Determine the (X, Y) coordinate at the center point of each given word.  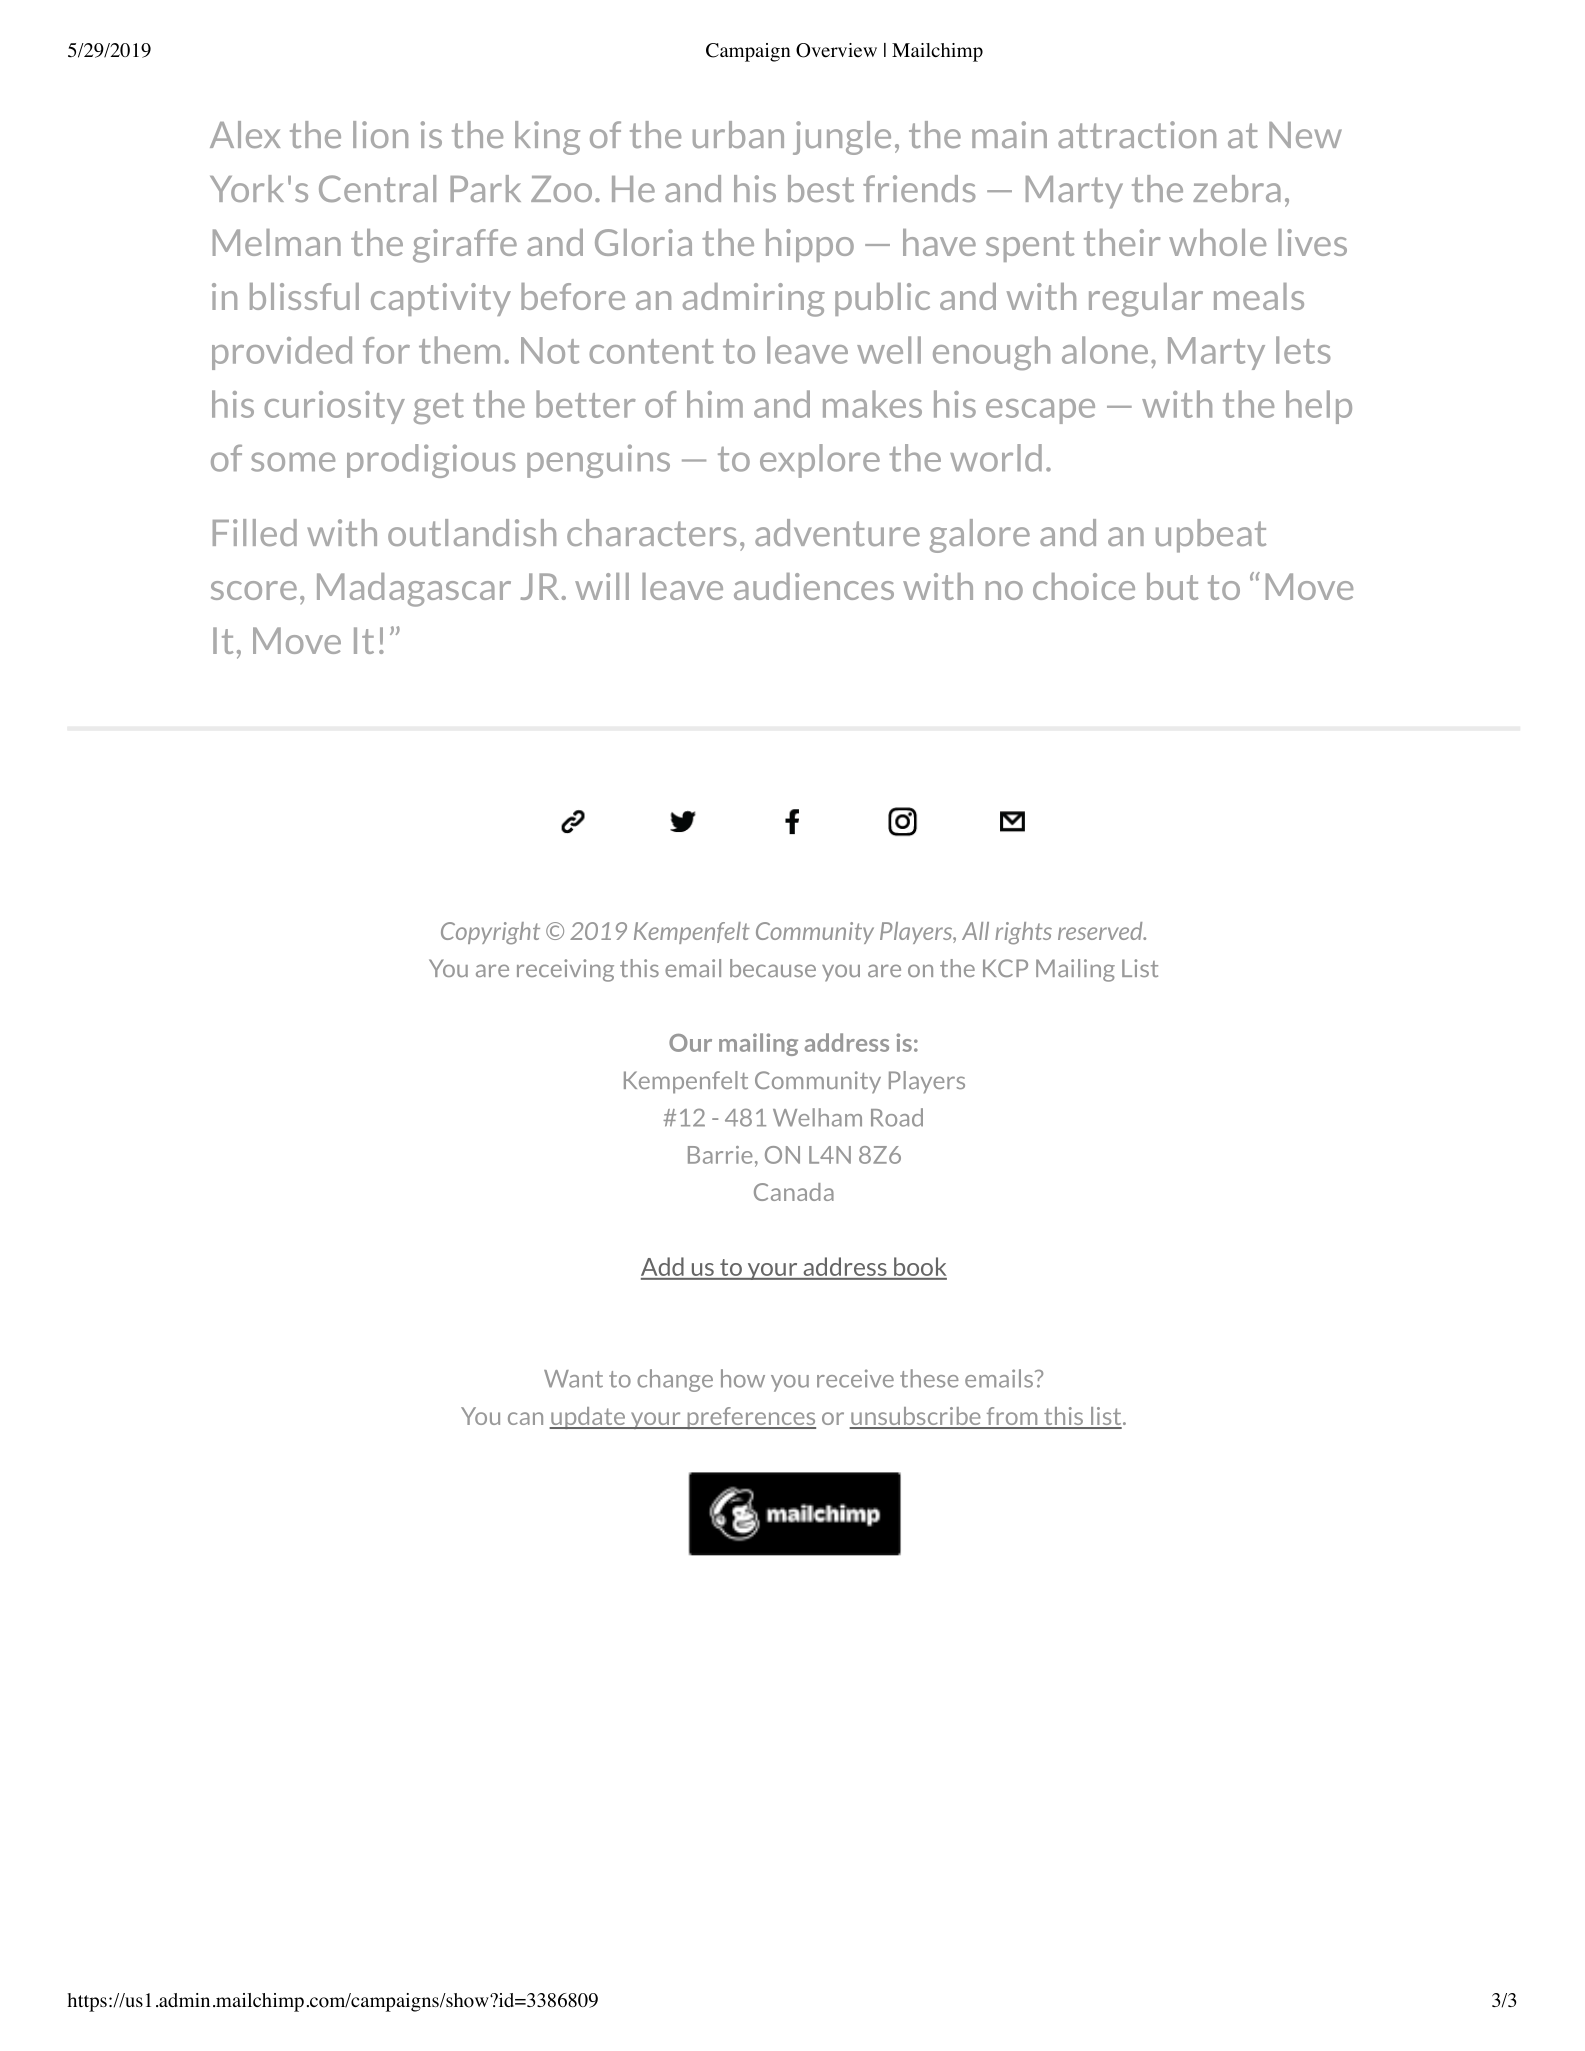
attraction (1137, 134)
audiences (814, 586)
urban (738, 134)
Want (573, 1379)
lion (380, 134)
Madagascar (414, 590)
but (1172, 586)
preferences (750, 1418)
